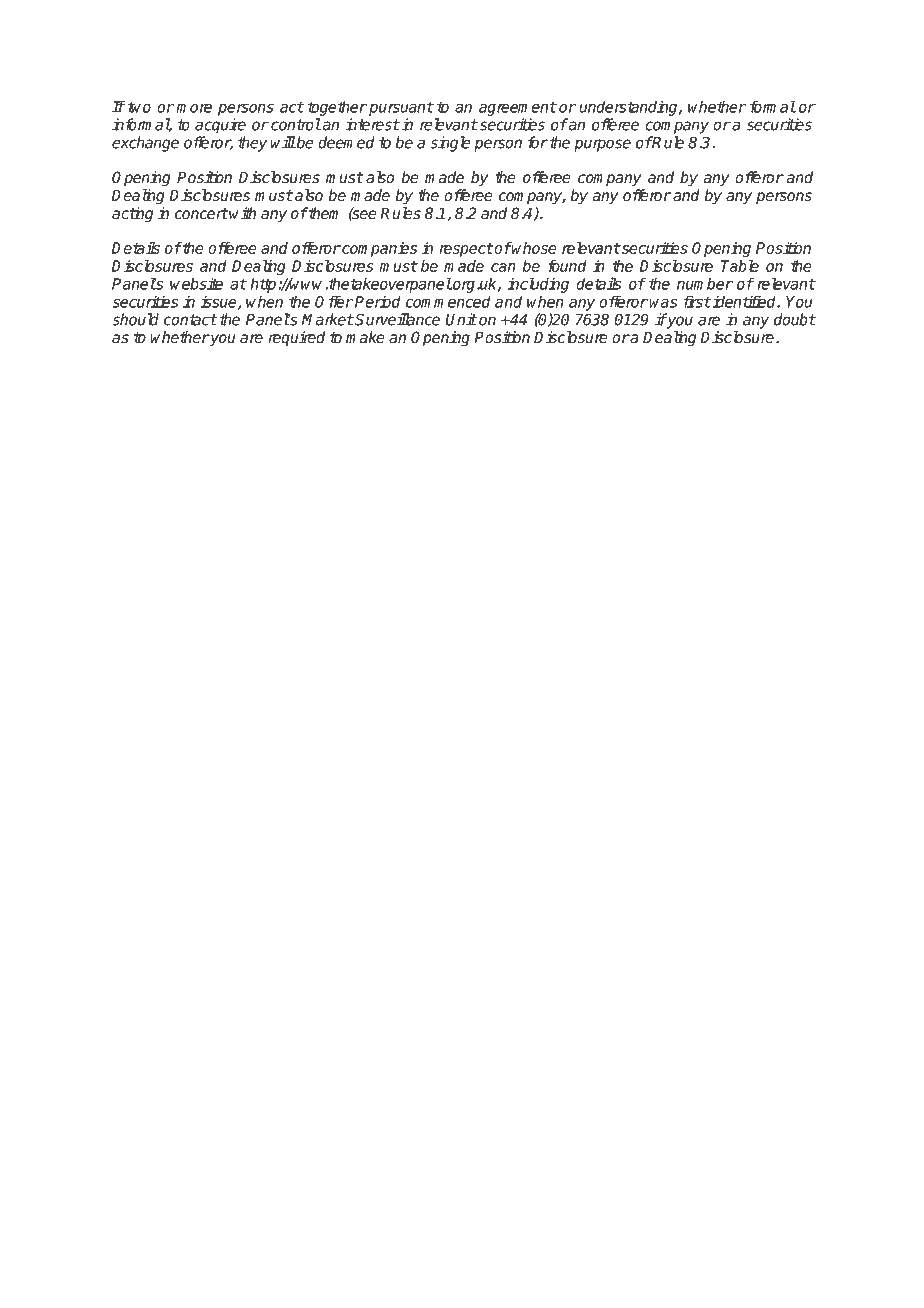 The height and width of the page is (1308, 924). What do you see at coordinates (190, 320) in the page?
I see `contact` at bounding box center [190, 320].
